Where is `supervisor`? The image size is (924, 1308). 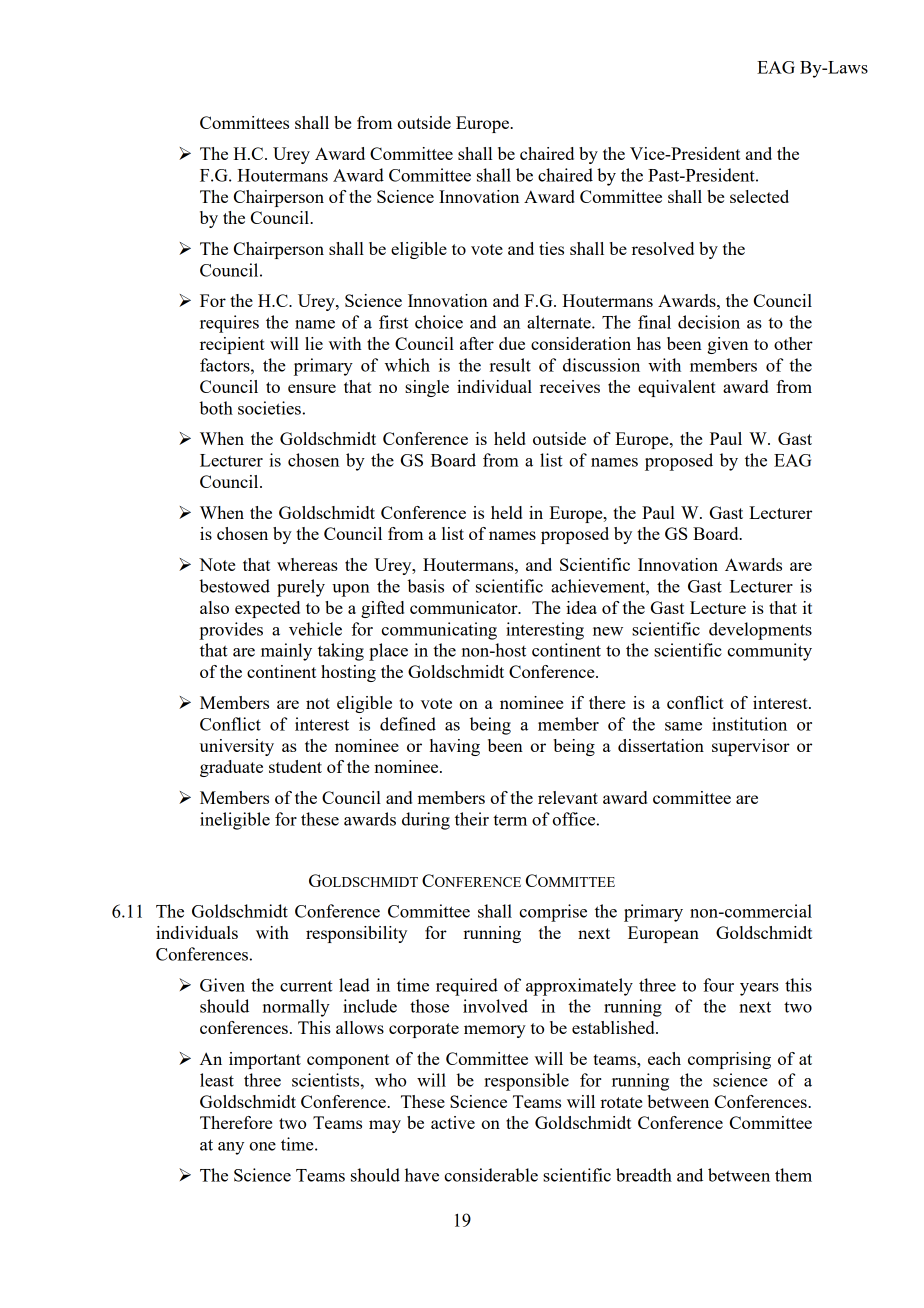
supervisor is located at coordinates (751, 747).
